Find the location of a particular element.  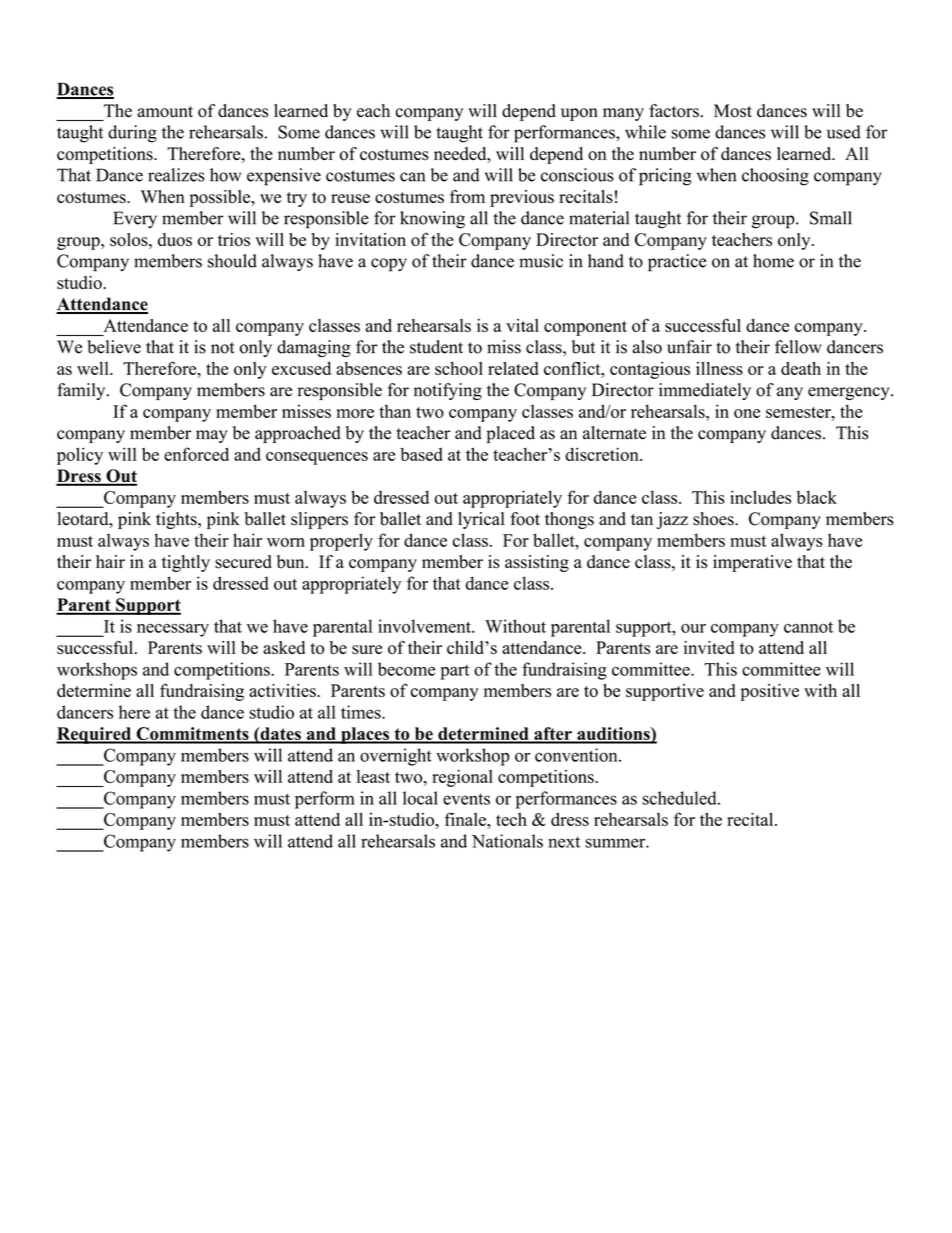

Commitments is located at coordinates (192, 735).
